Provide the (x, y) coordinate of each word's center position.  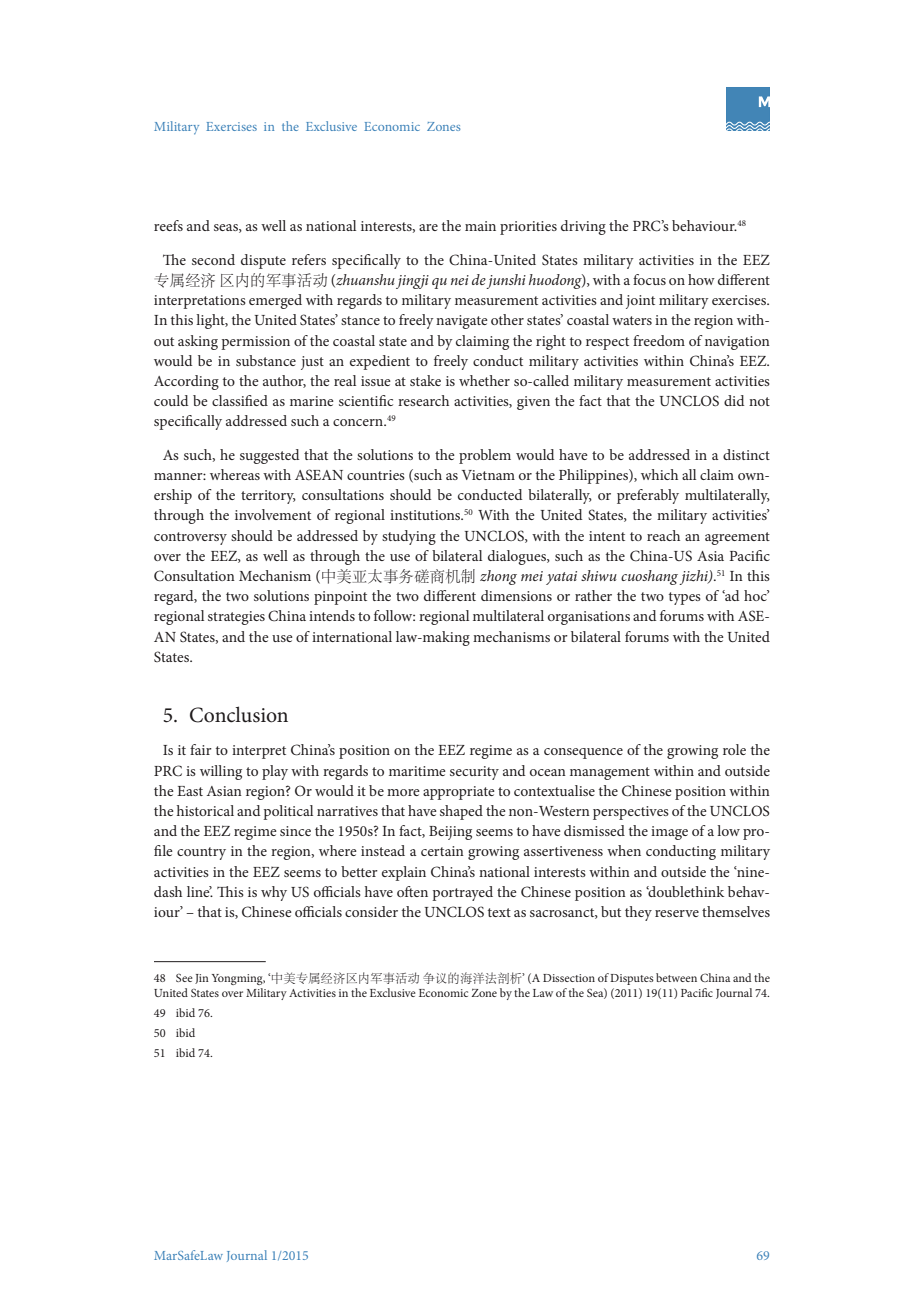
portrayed (462, 893)
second (213, 259)
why (274, 893)
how (701, 279)
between (676, 977)
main (480, 226)
